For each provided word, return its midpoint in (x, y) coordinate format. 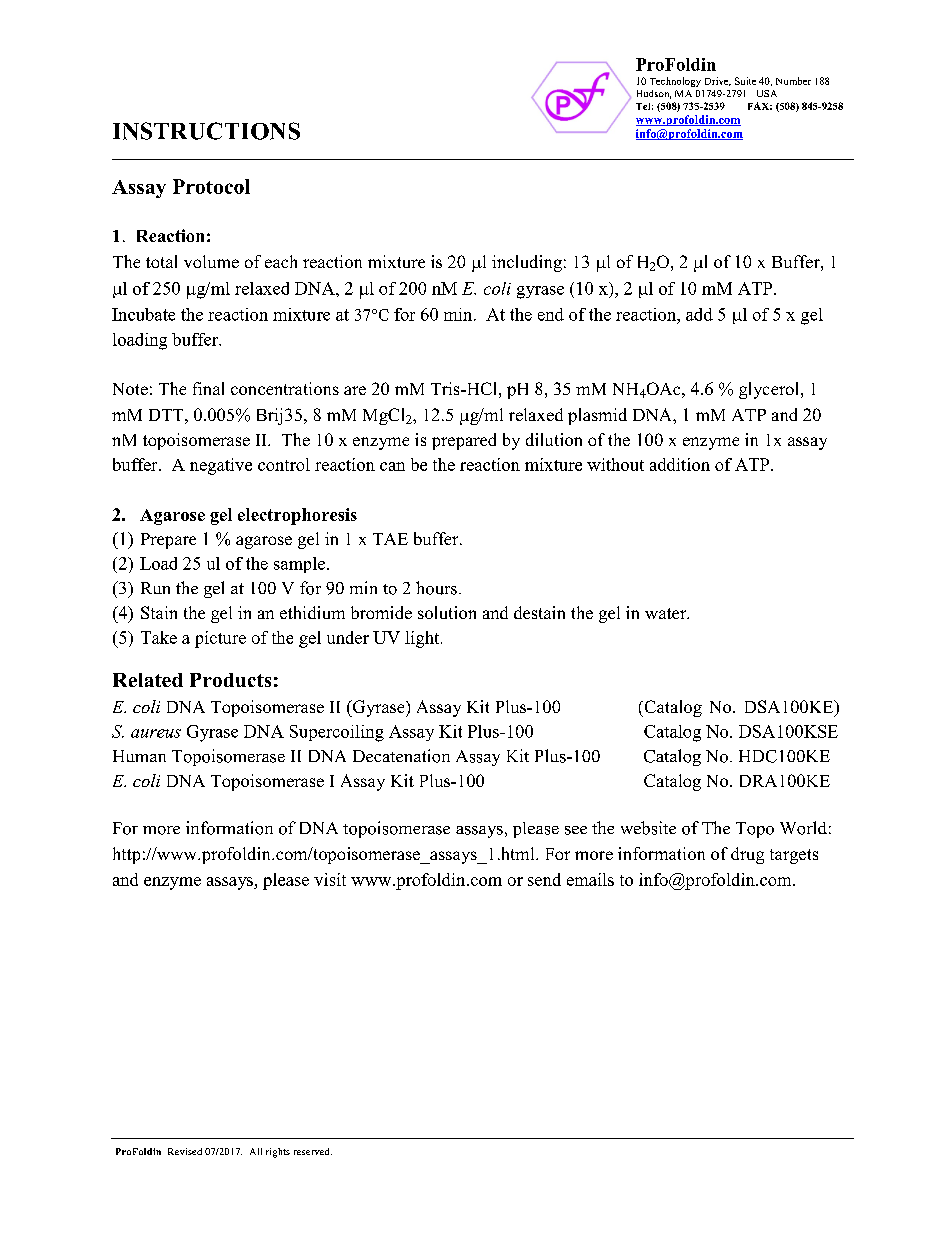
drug (747, 855)
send (544, 879)
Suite (745, 81)
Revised (185, 1151)
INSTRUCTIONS (206, 131)
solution (447, 612)
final (208, 388)
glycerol (768, 390)
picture (220, 639)
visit (330, 879)
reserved (313, 1151)
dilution (554, 439)
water (667, 613)
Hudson (654, 94)
